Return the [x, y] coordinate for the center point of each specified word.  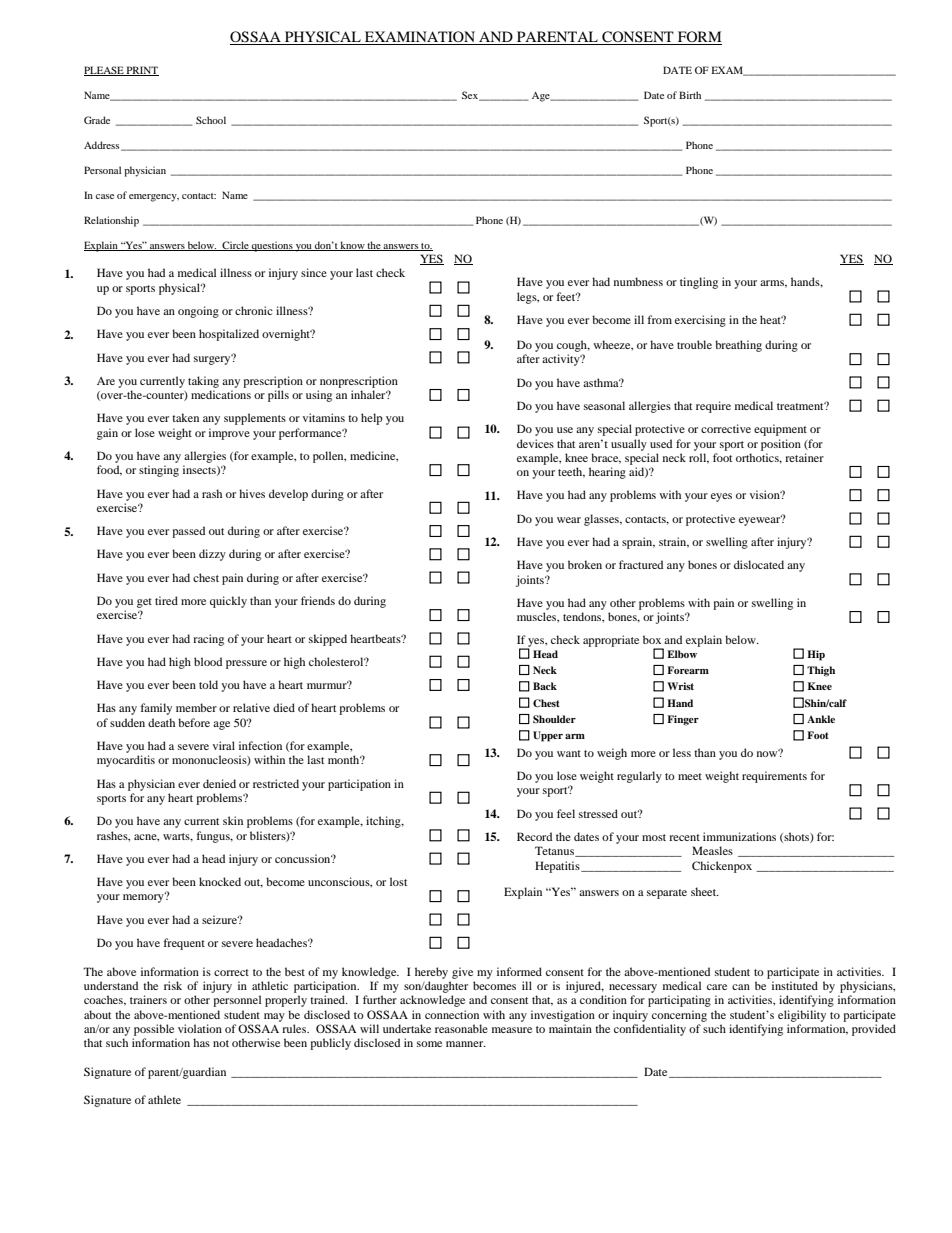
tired [166, 600]
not [221, 1043]
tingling [699, 283]
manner [466, 1044]
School [211, 120]
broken [585, 564]
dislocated [759, 564]
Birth [690, 95]
